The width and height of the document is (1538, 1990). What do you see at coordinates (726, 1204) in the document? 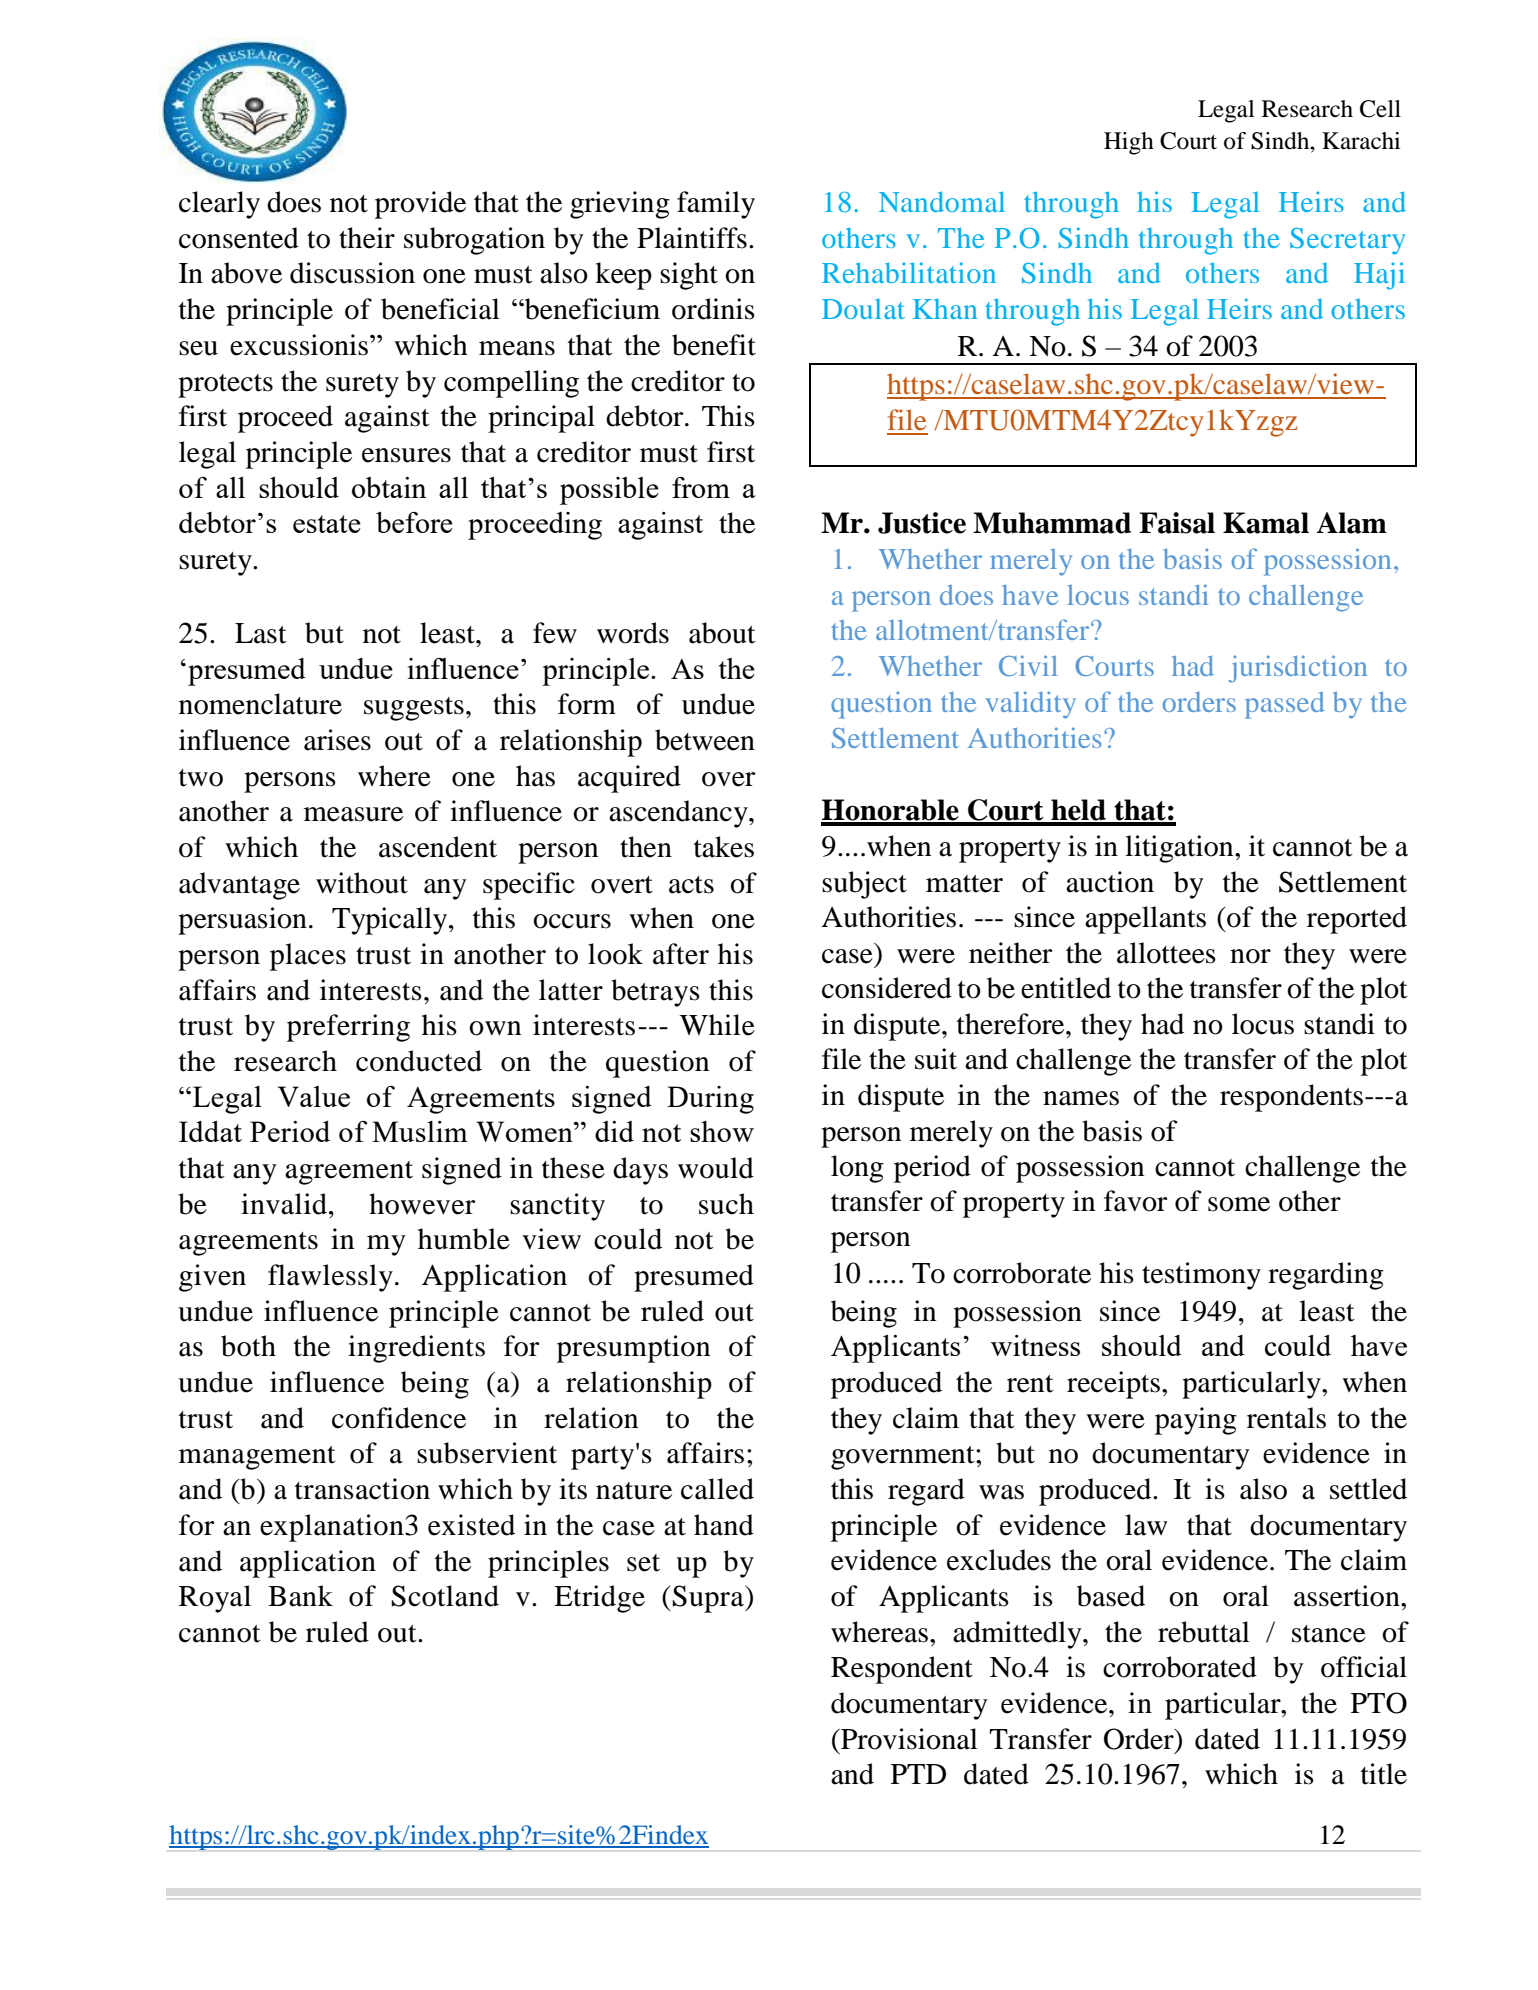
I see `such` at bounding box center [726, 1204].
